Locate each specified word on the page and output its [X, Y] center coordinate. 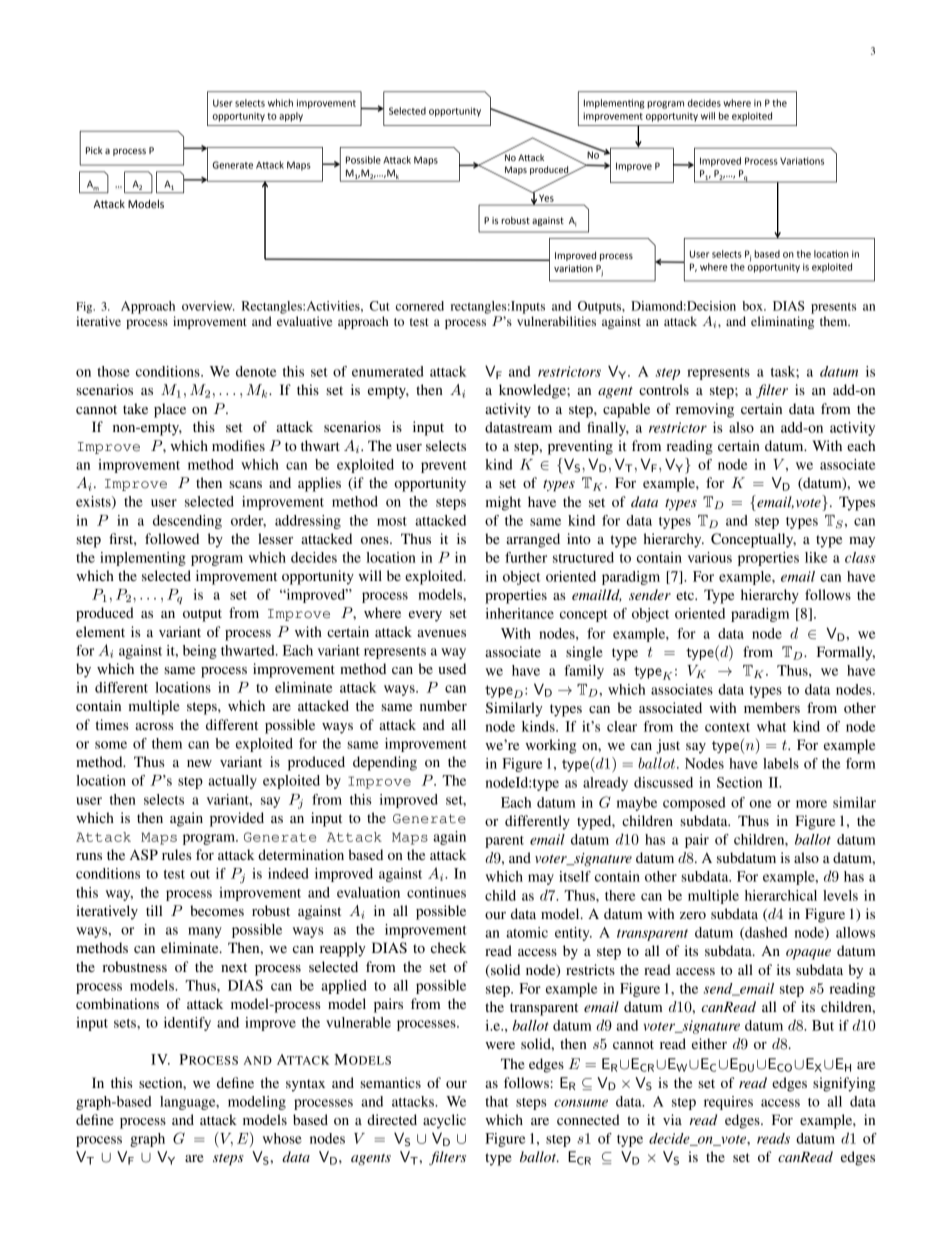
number [443, 705]
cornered [420, 306]
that [497, 1101]
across [154, 726]
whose [282, 1138]
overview [208, 306]
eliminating [782, 322]
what [772, 726]
